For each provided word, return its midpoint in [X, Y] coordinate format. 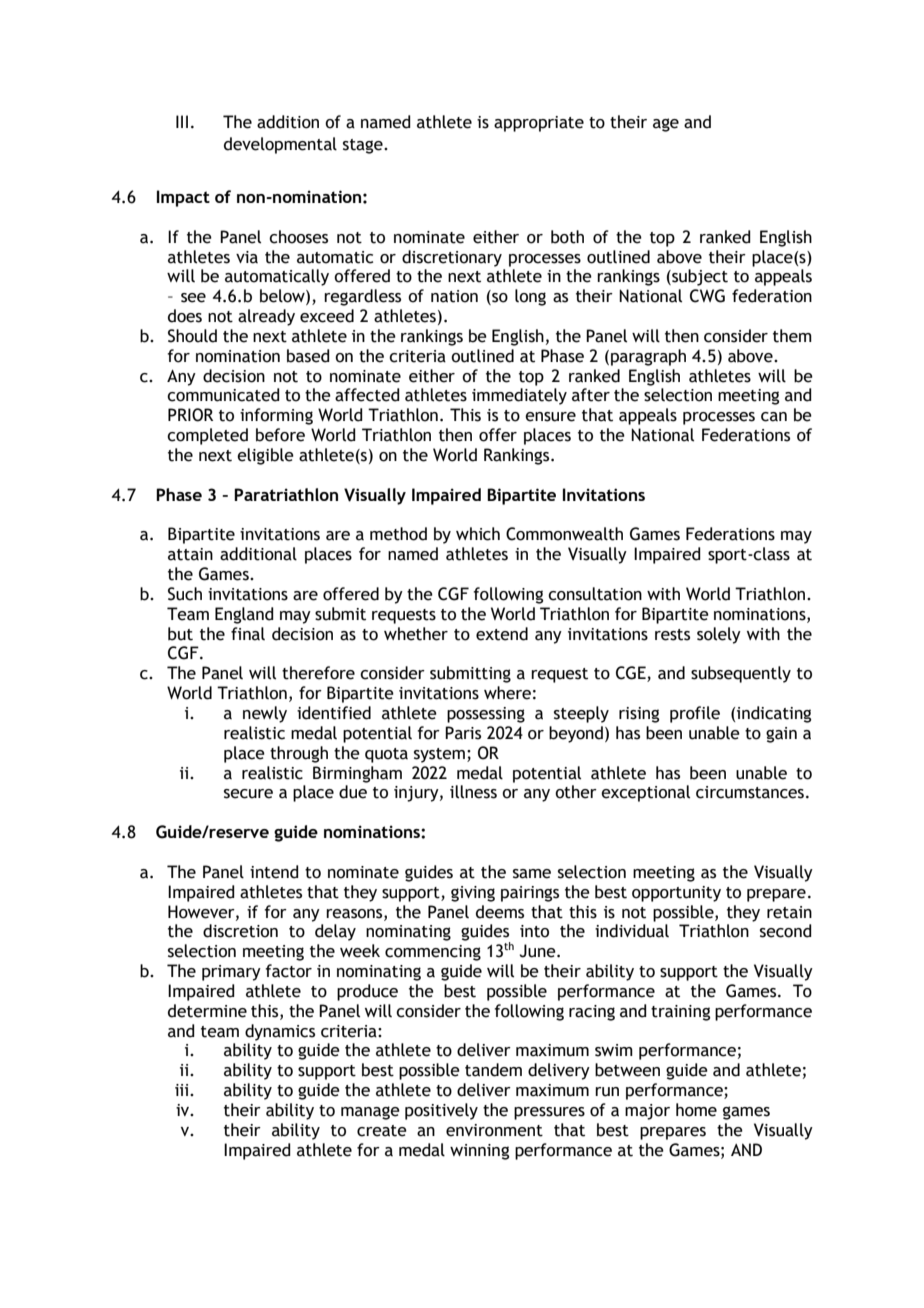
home [696, 1110]
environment [494, 1130]
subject [699, 277]
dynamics [280, 1032]
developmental [280, 145]
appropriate [539, 124]
